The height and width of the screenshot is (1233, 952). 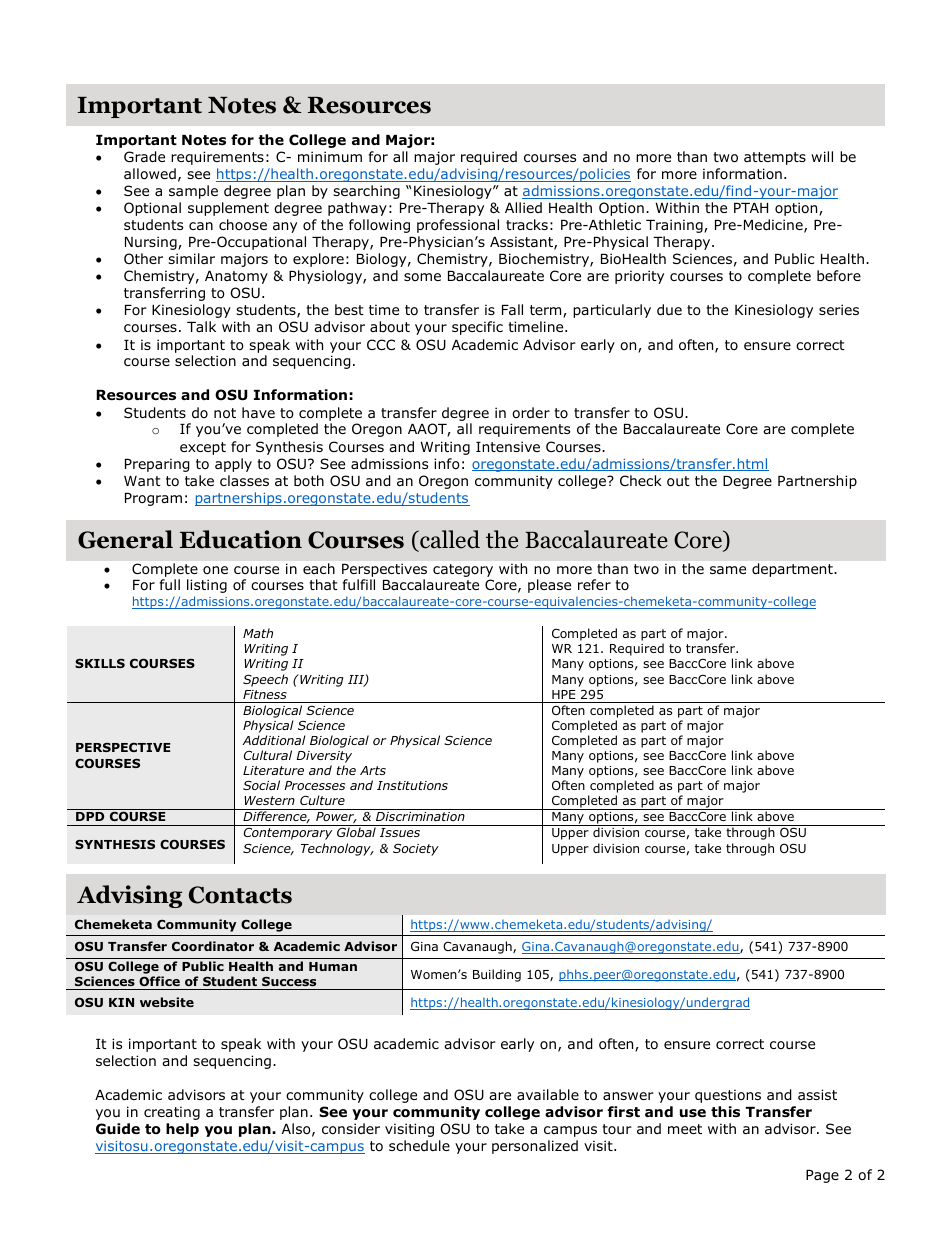 What do you see at coordinates (563, 694) in the screenshot?
I see `HPE` at bounding box center [563, 694].
